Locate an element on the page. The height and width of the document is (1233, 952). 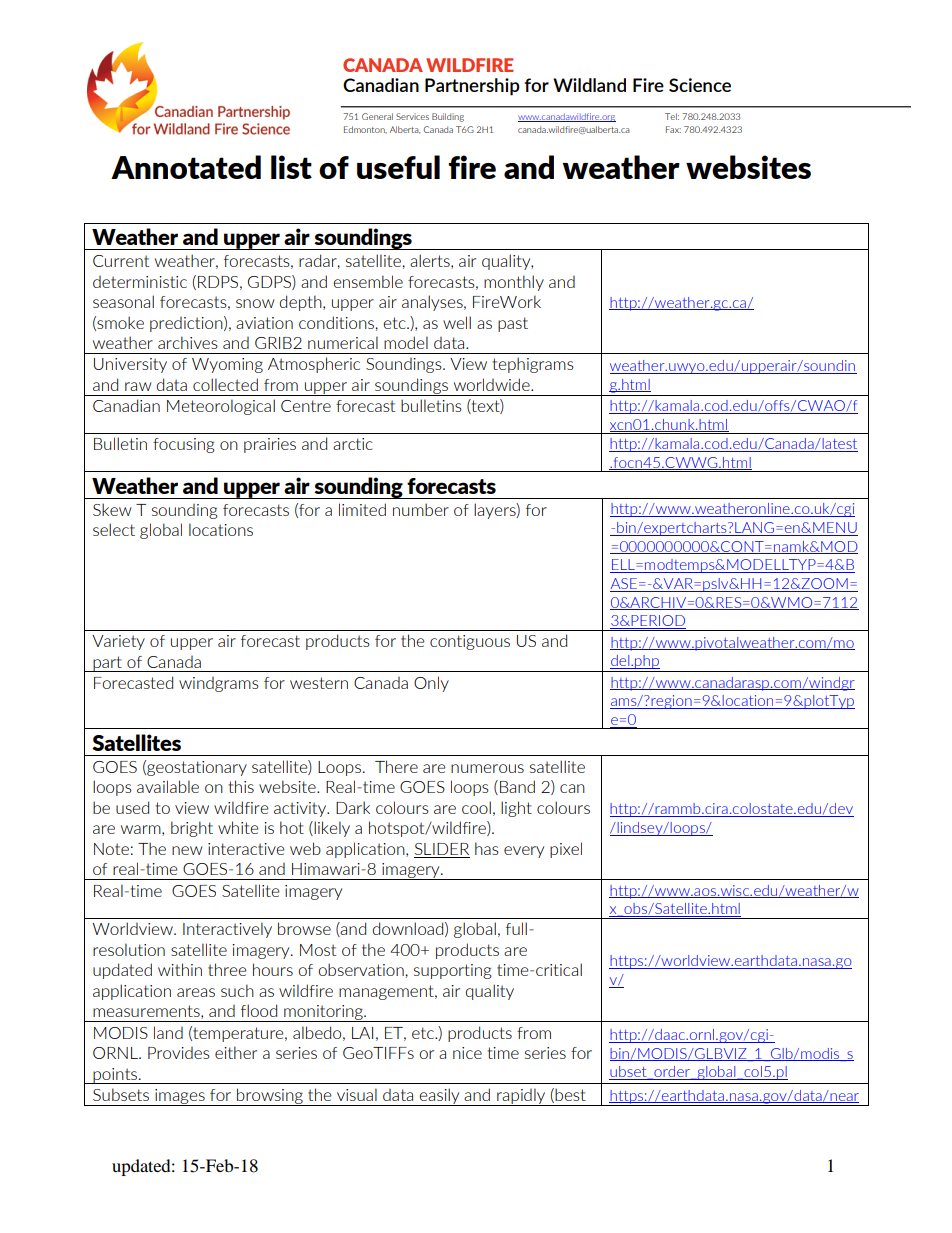
pixel is located at coordinates (566, 850).
